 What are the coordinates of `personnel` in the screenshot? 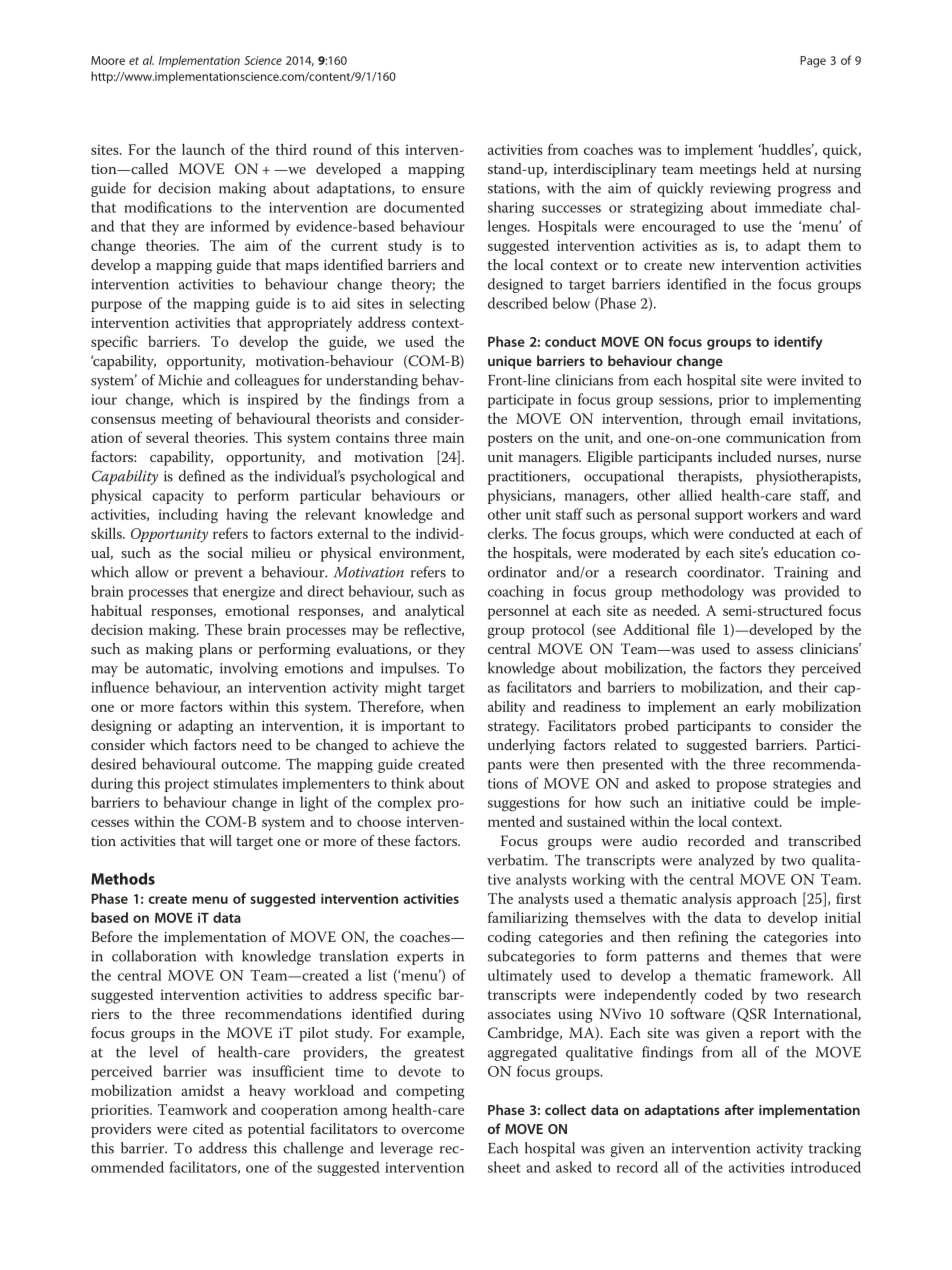 It's located at (518, 612).
